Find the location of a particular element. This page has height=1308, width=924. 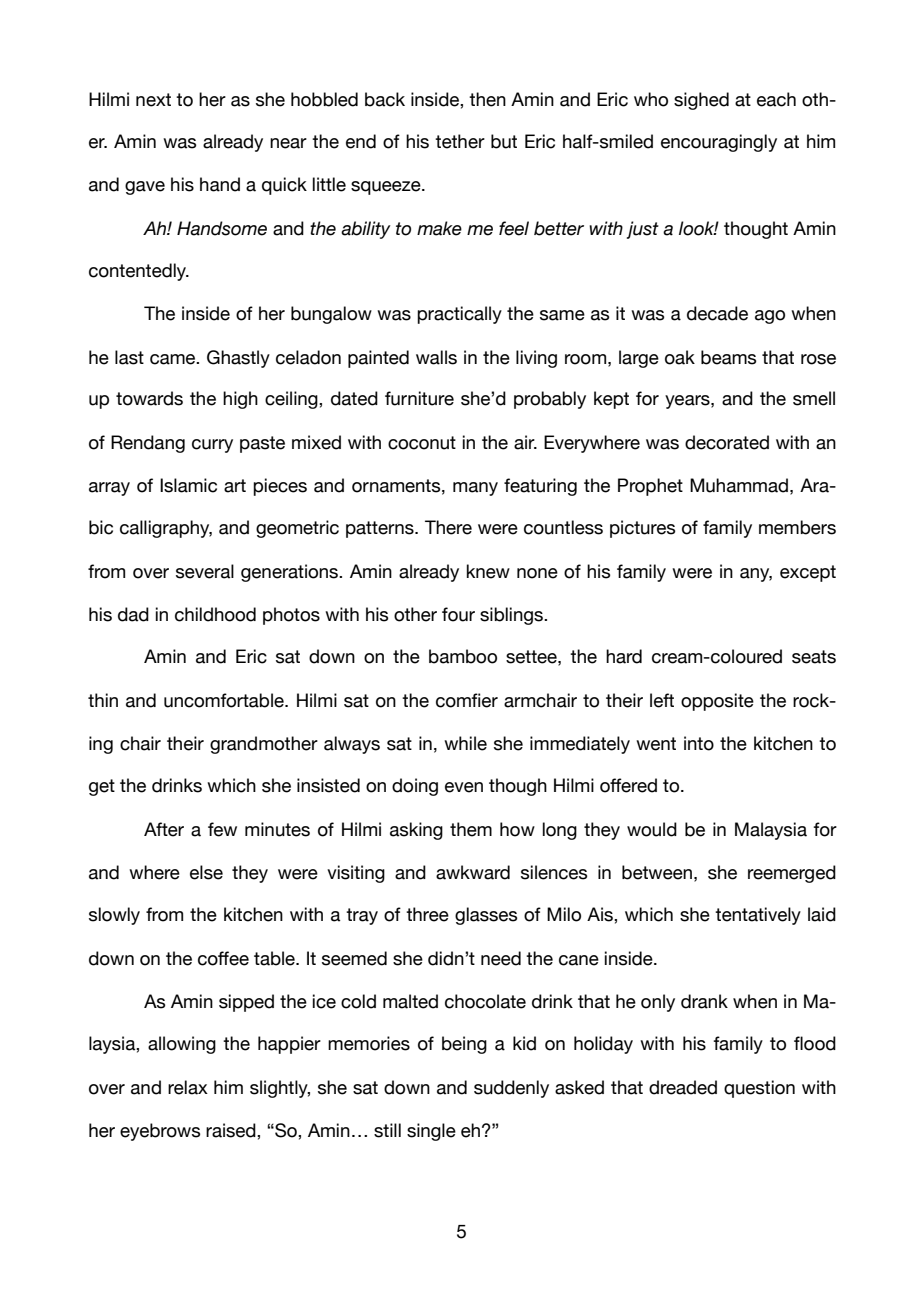

question is located at coordinates (759, 1089).
